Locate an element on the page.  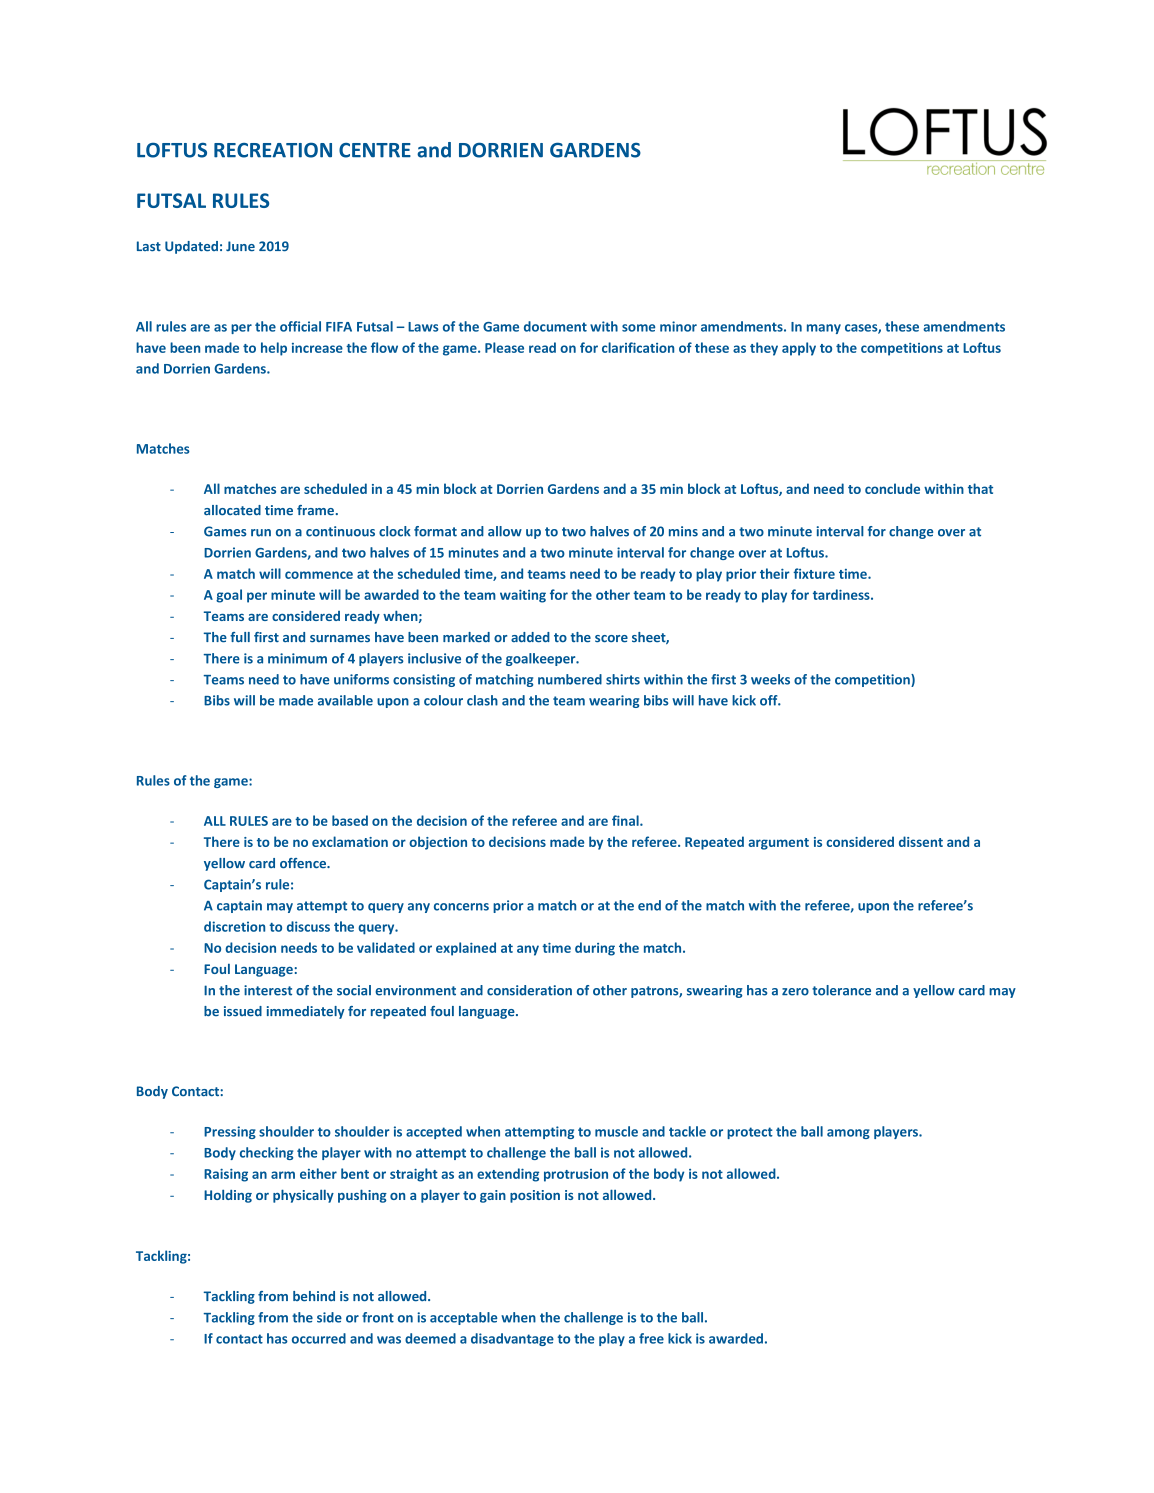
waiting is located at coordinates (523, 596).
